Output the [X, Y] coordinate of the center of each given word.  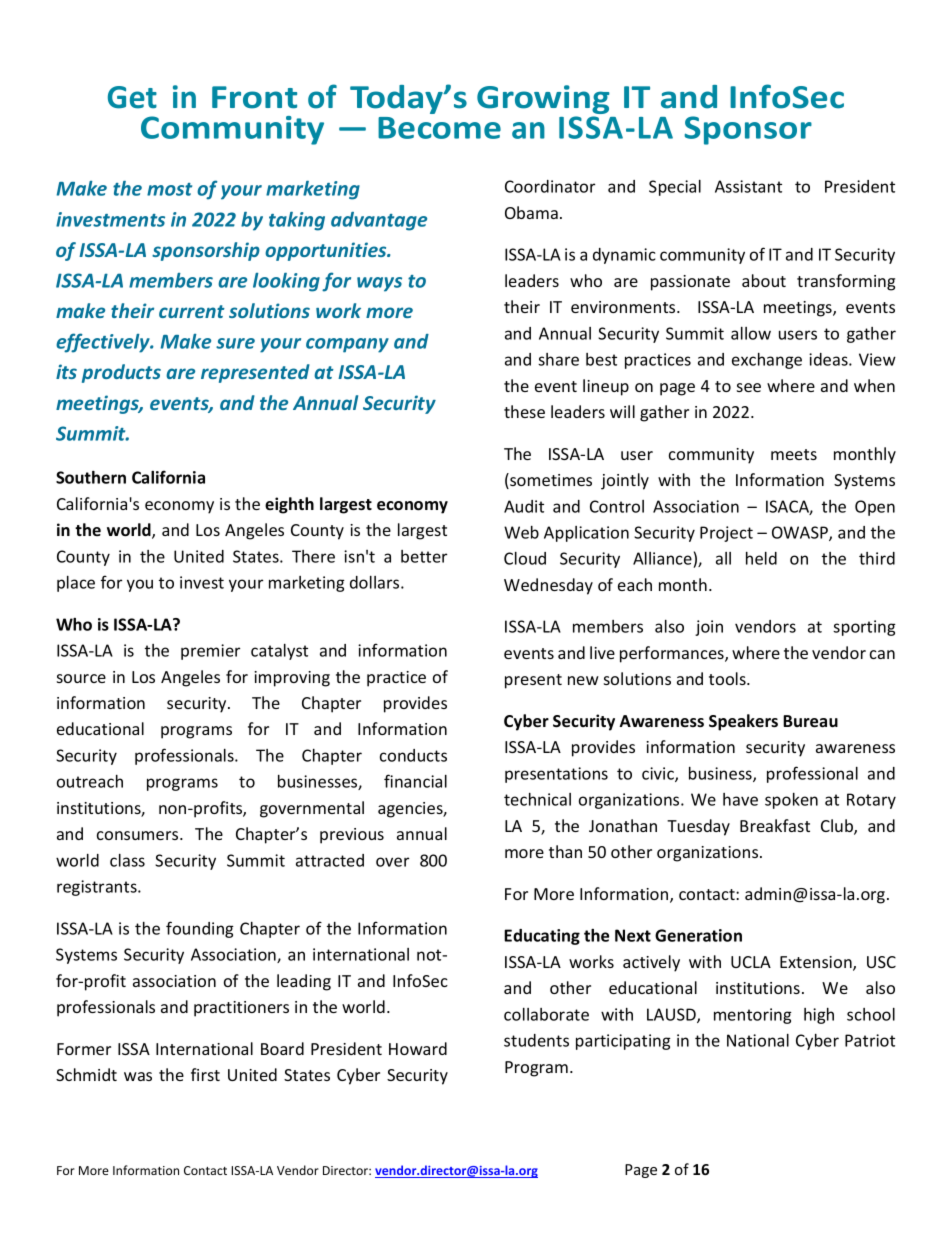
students [536, 1040]
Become [439, 128]
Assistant [748, 186]
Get [132, 97]
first [205, 1074]
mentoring [753, 1016]
